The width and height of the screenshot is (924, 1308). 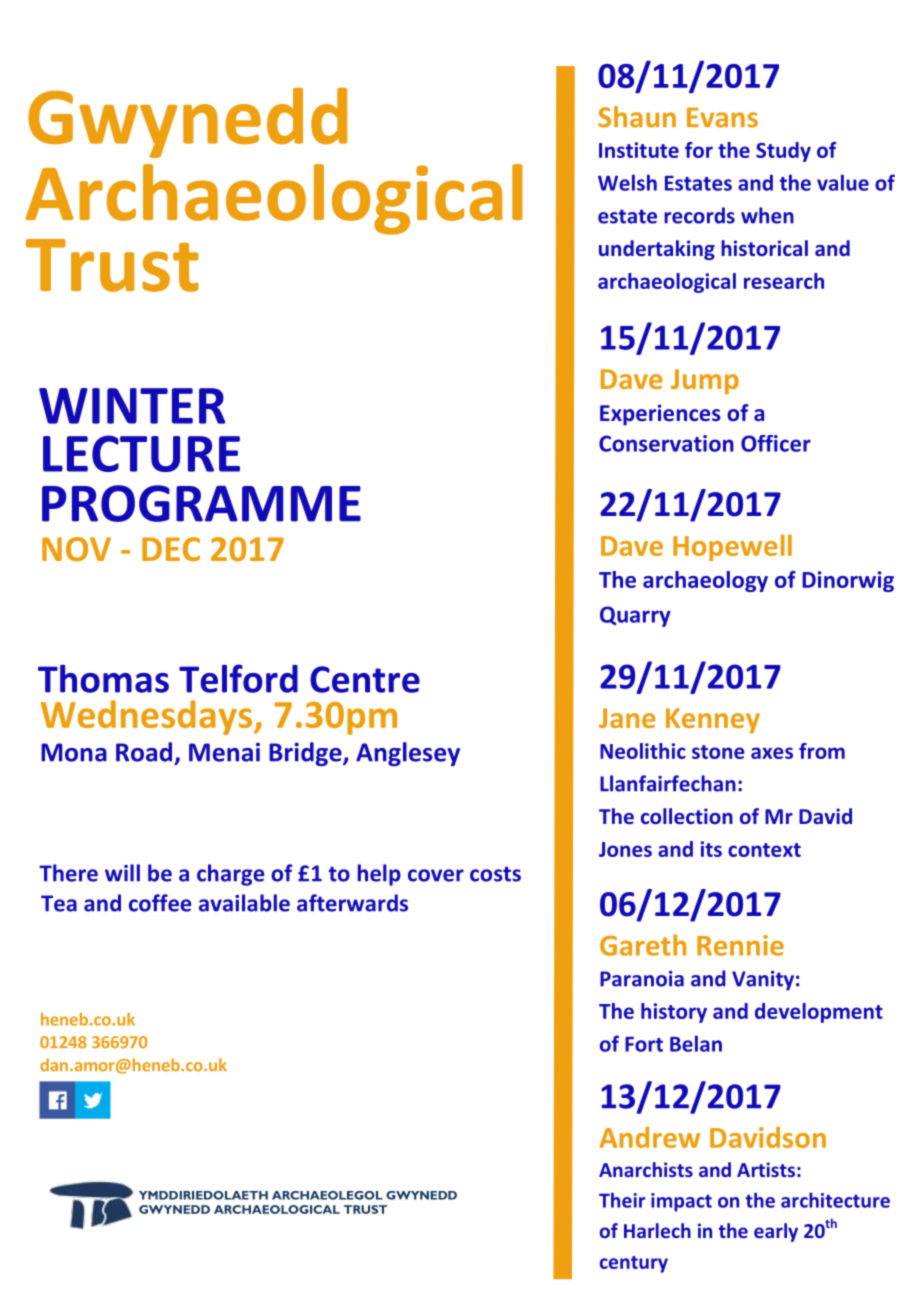 I want to click on cover, so click(x=436, y=875).
